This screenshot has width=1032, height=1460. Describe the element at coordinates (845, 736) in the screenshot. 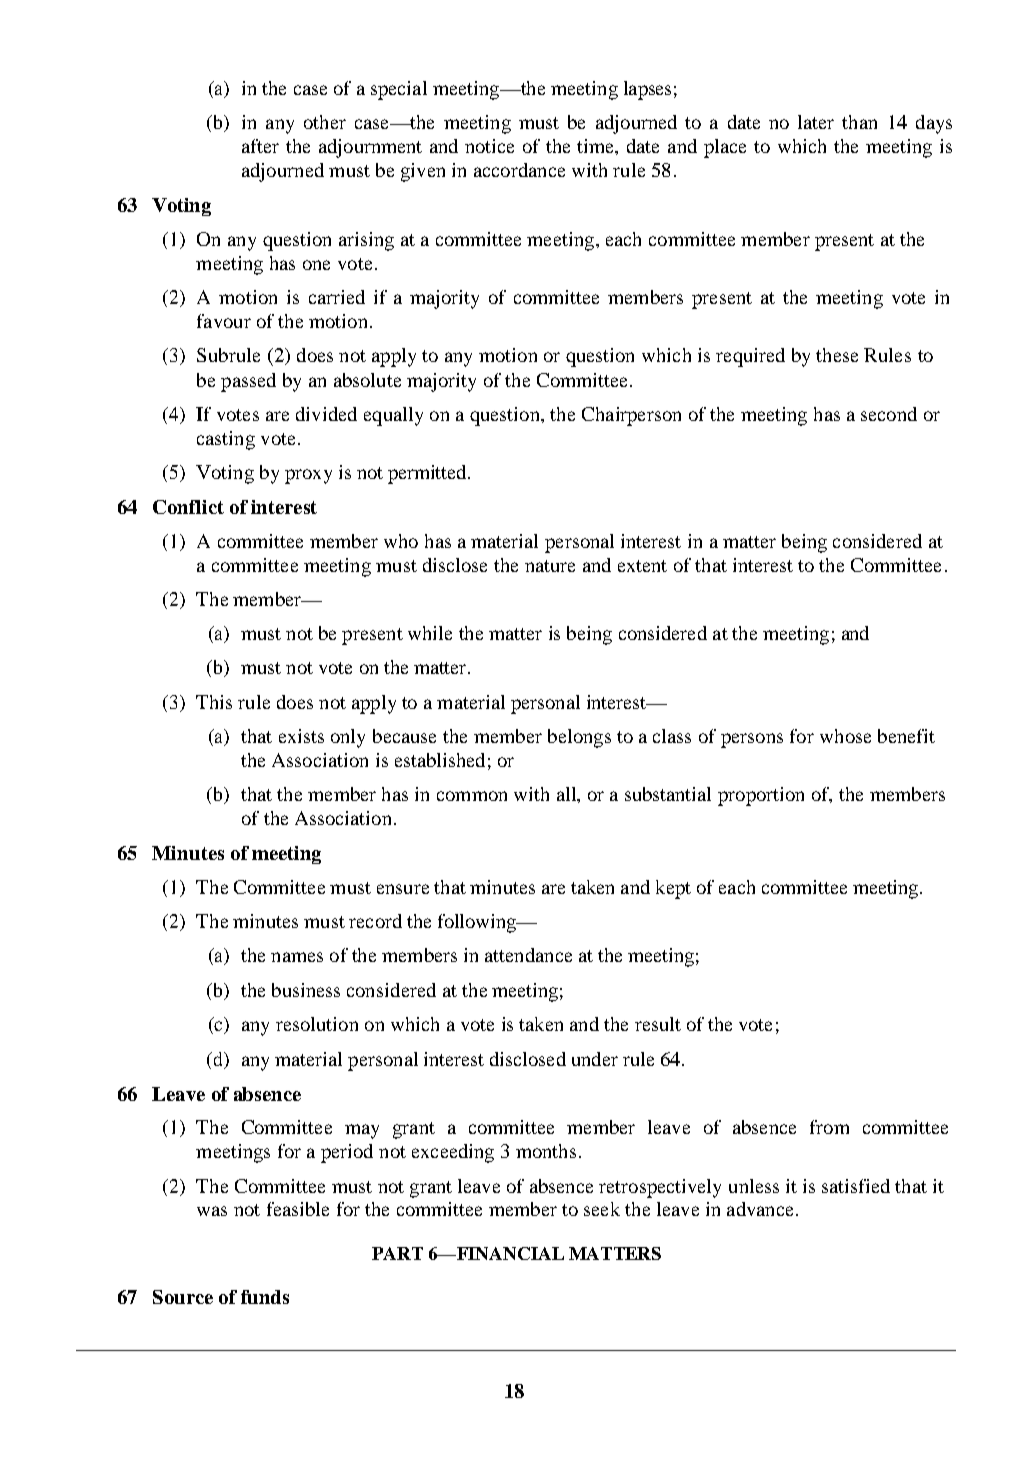

I see `whose` at that location.
